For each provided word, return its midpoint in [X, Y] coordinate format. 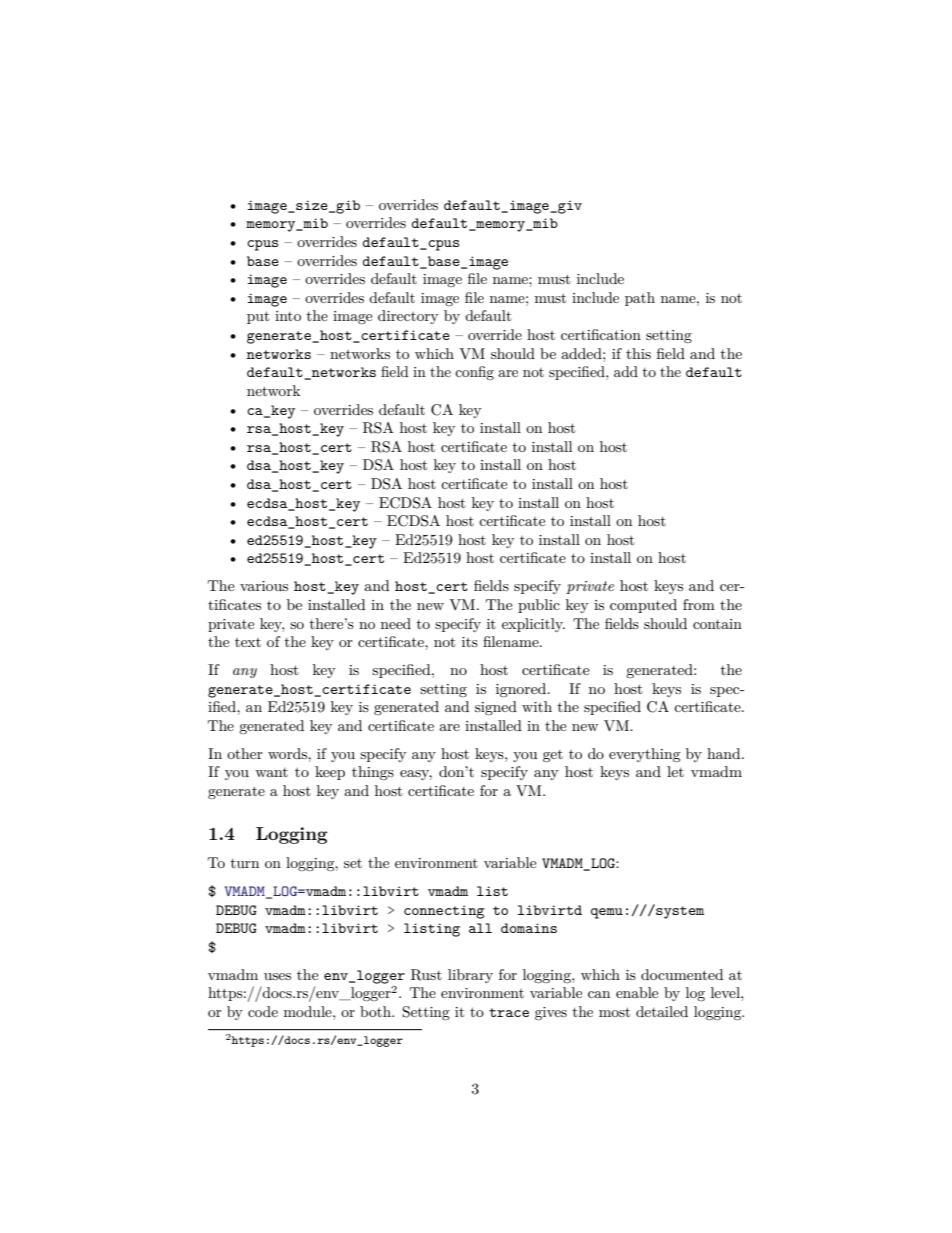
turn [245, 863]
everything [645, 755]
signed [496, 708]
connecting [444, 912]
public [539, 606]
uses [277, 976]
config [474, 373]
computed [643, 606]
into [288, 316]
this [638, 353]
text [248, 642]
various [264, 586]
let [675, 771]
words [288, 753]
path [640, 299]
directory [408, 317]
